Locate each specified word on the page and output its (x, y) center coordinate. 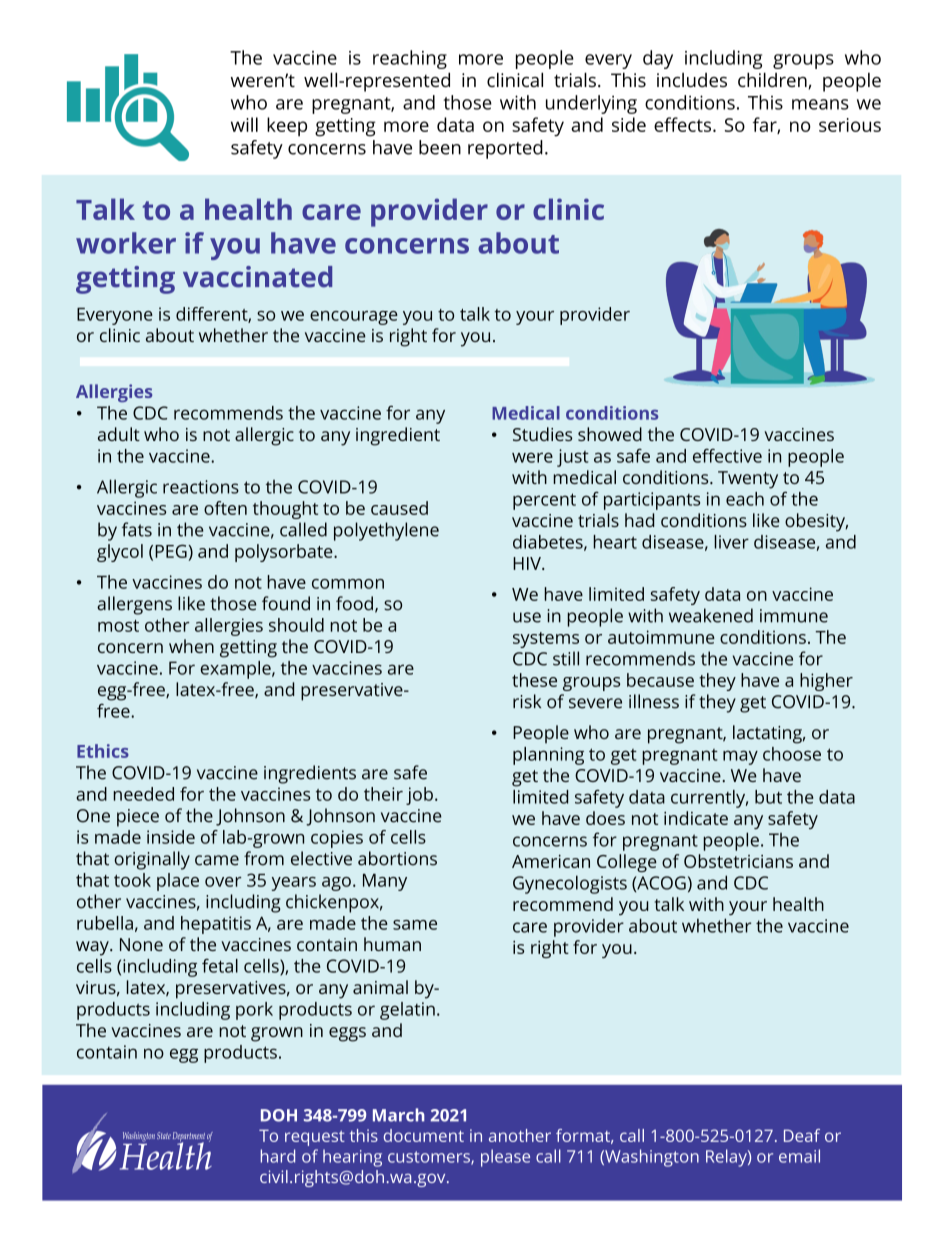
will (244, 124)
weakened (711, 615)
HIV (528, 563)
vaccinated (257, 277)
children (773, 80)
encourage (354, 318)
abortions (397, 858)
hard (278, 1156)
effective (727, 456)
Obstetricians (738, 861)
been (440, 147)
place (178, 882)
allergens (134, 605)
